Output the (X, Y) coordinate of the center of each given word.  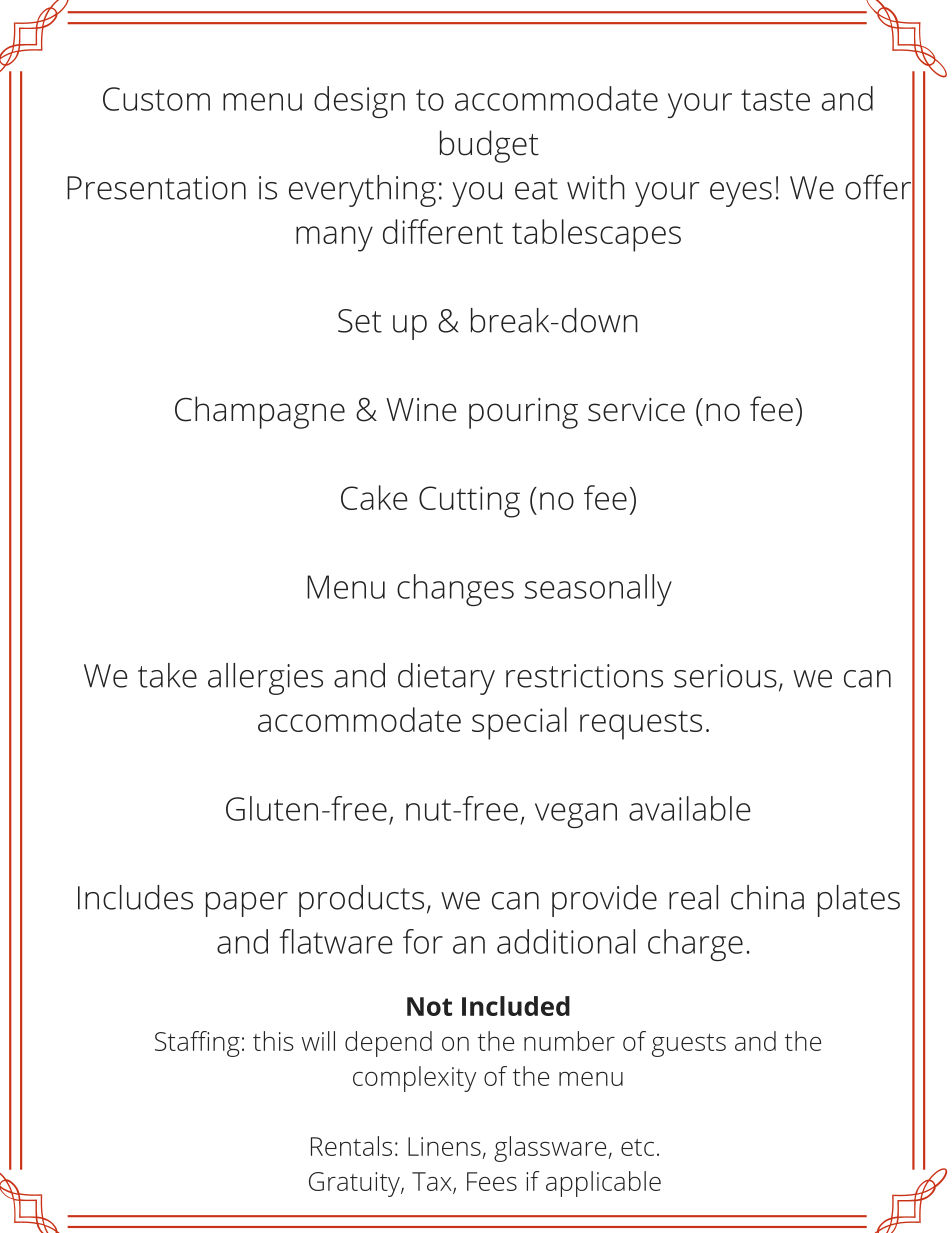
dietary (446, 679)
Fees (492, 1181)
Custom (156, 99)
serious (725, 676)
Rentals (351, 1146)
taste (775, 100)
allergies (265, 679)
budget (489, 146)
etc (637, 1147)
